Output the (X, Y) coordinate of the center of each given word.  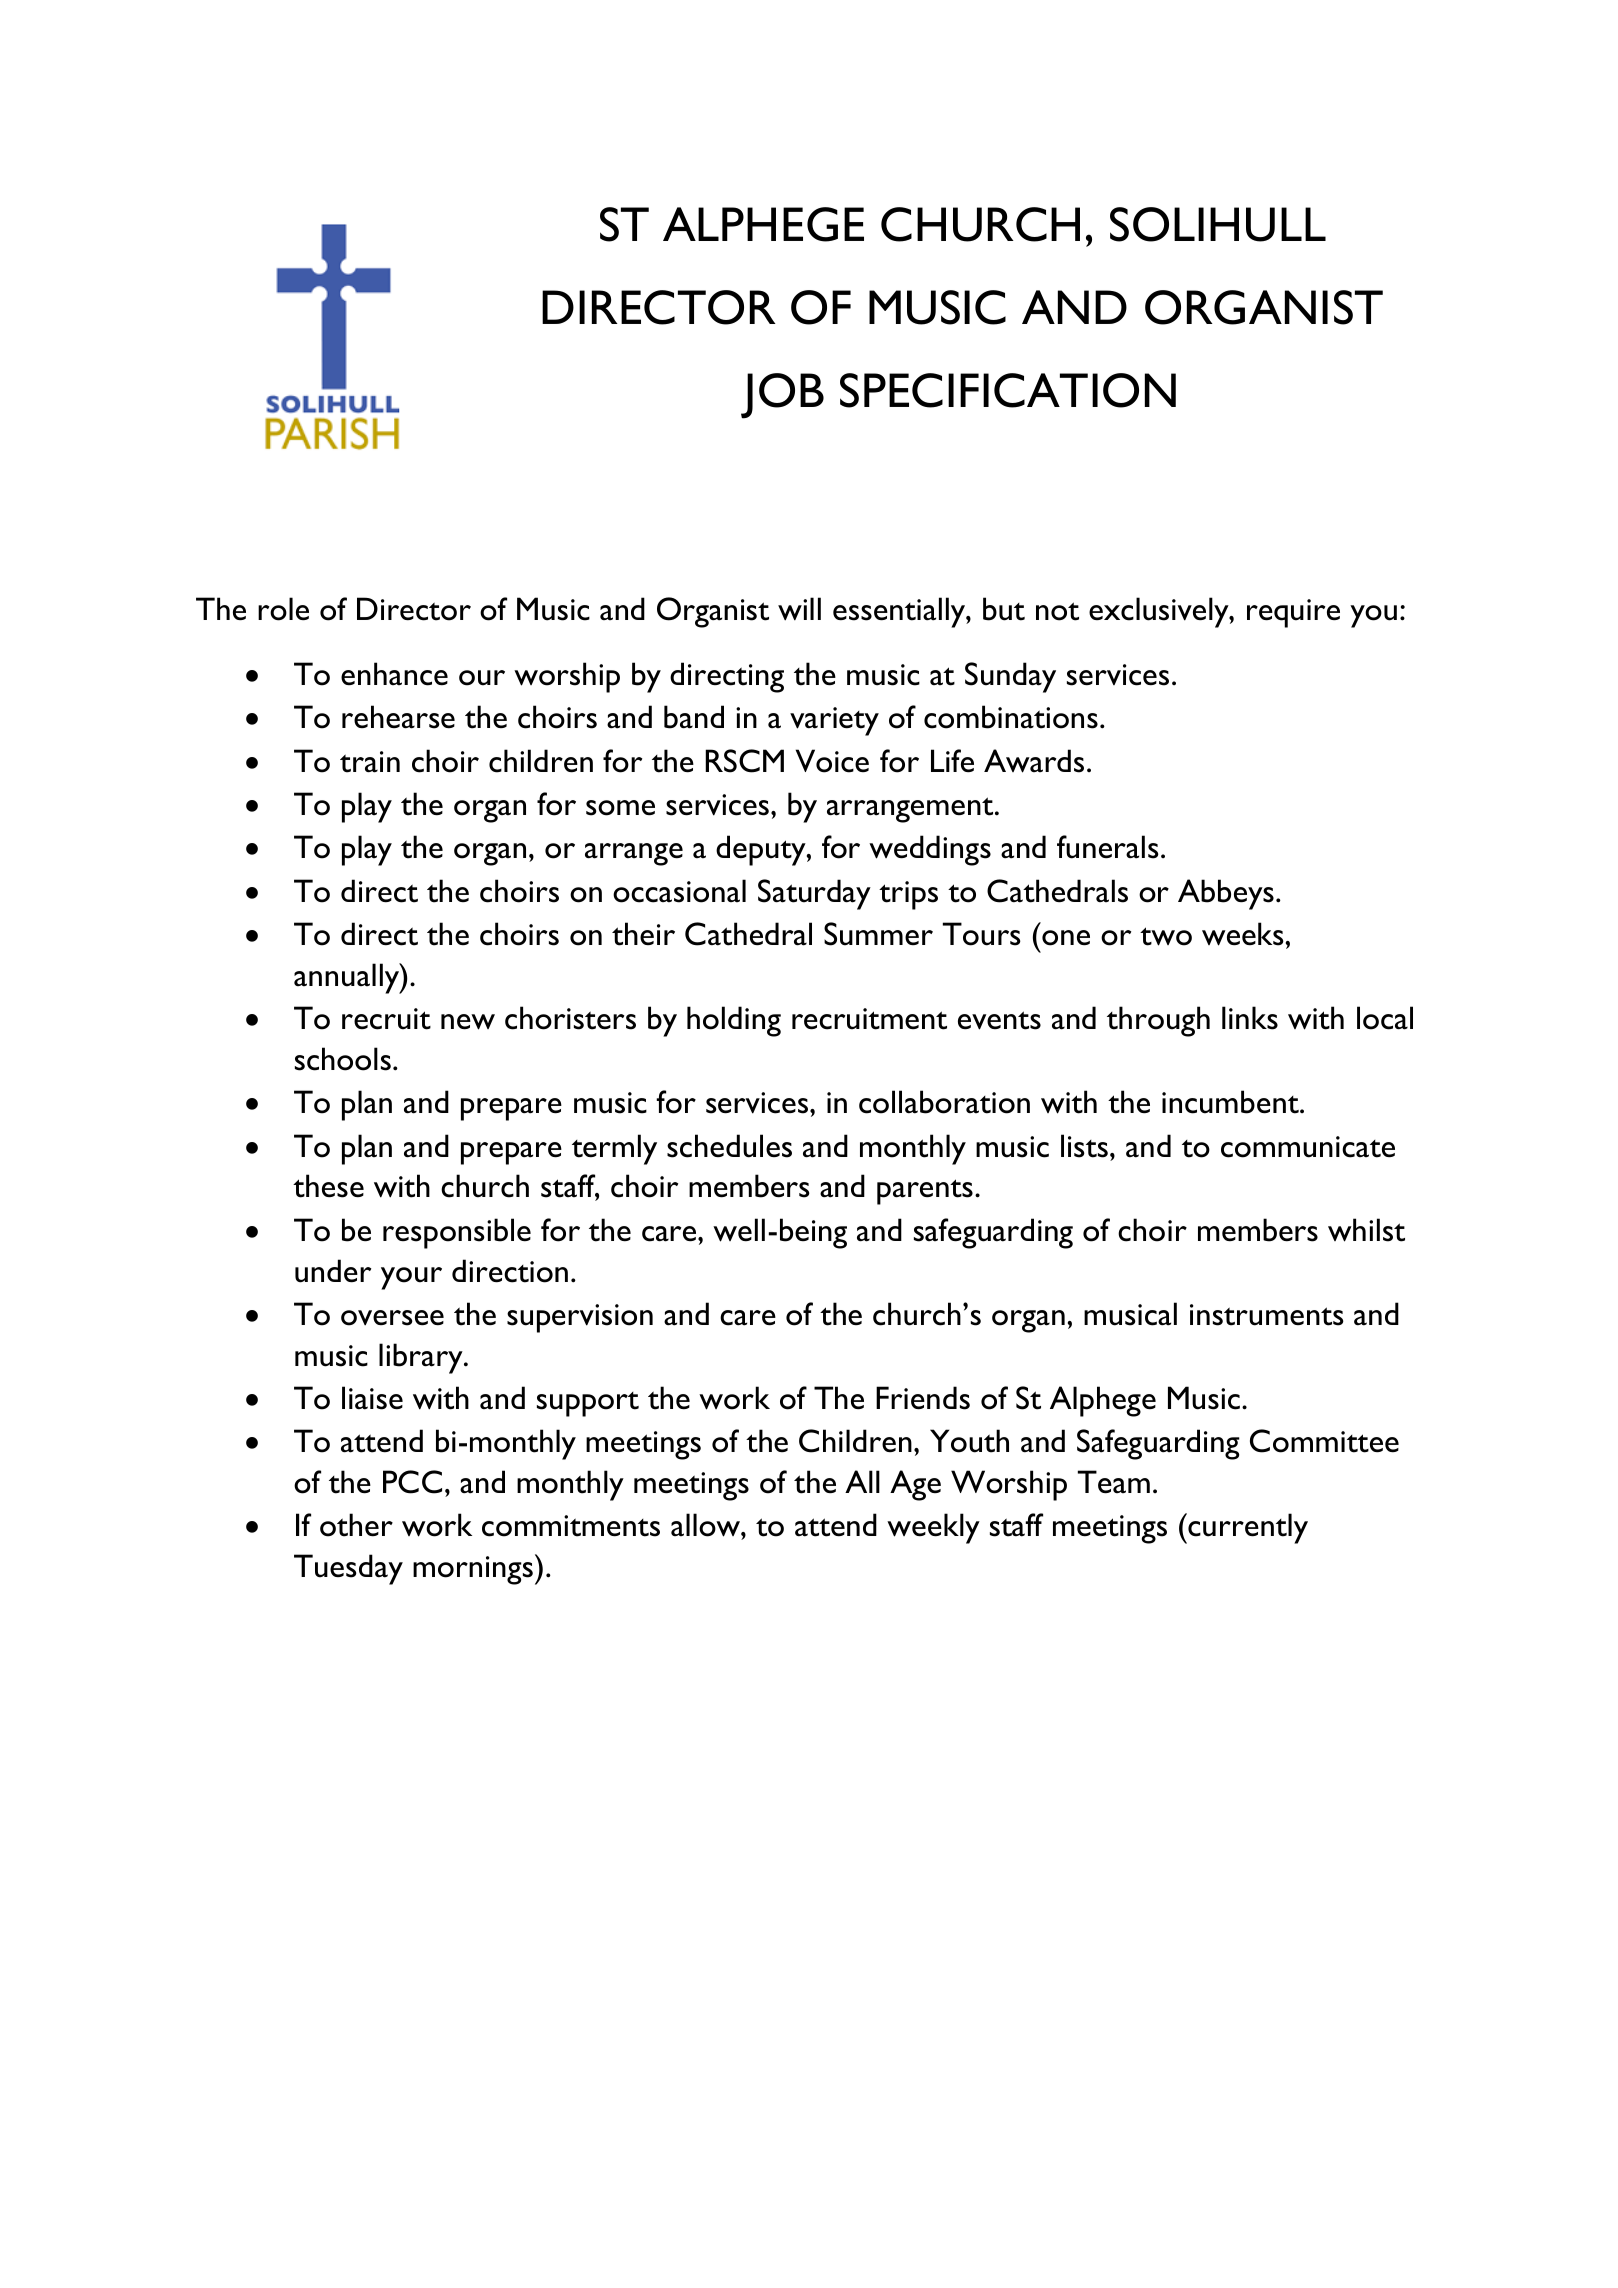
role (283, 609)
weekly (933, 1528)
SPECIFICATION (1008, 390)
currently (1247, 1528)
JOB (782, 396)
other (356, 1525)
